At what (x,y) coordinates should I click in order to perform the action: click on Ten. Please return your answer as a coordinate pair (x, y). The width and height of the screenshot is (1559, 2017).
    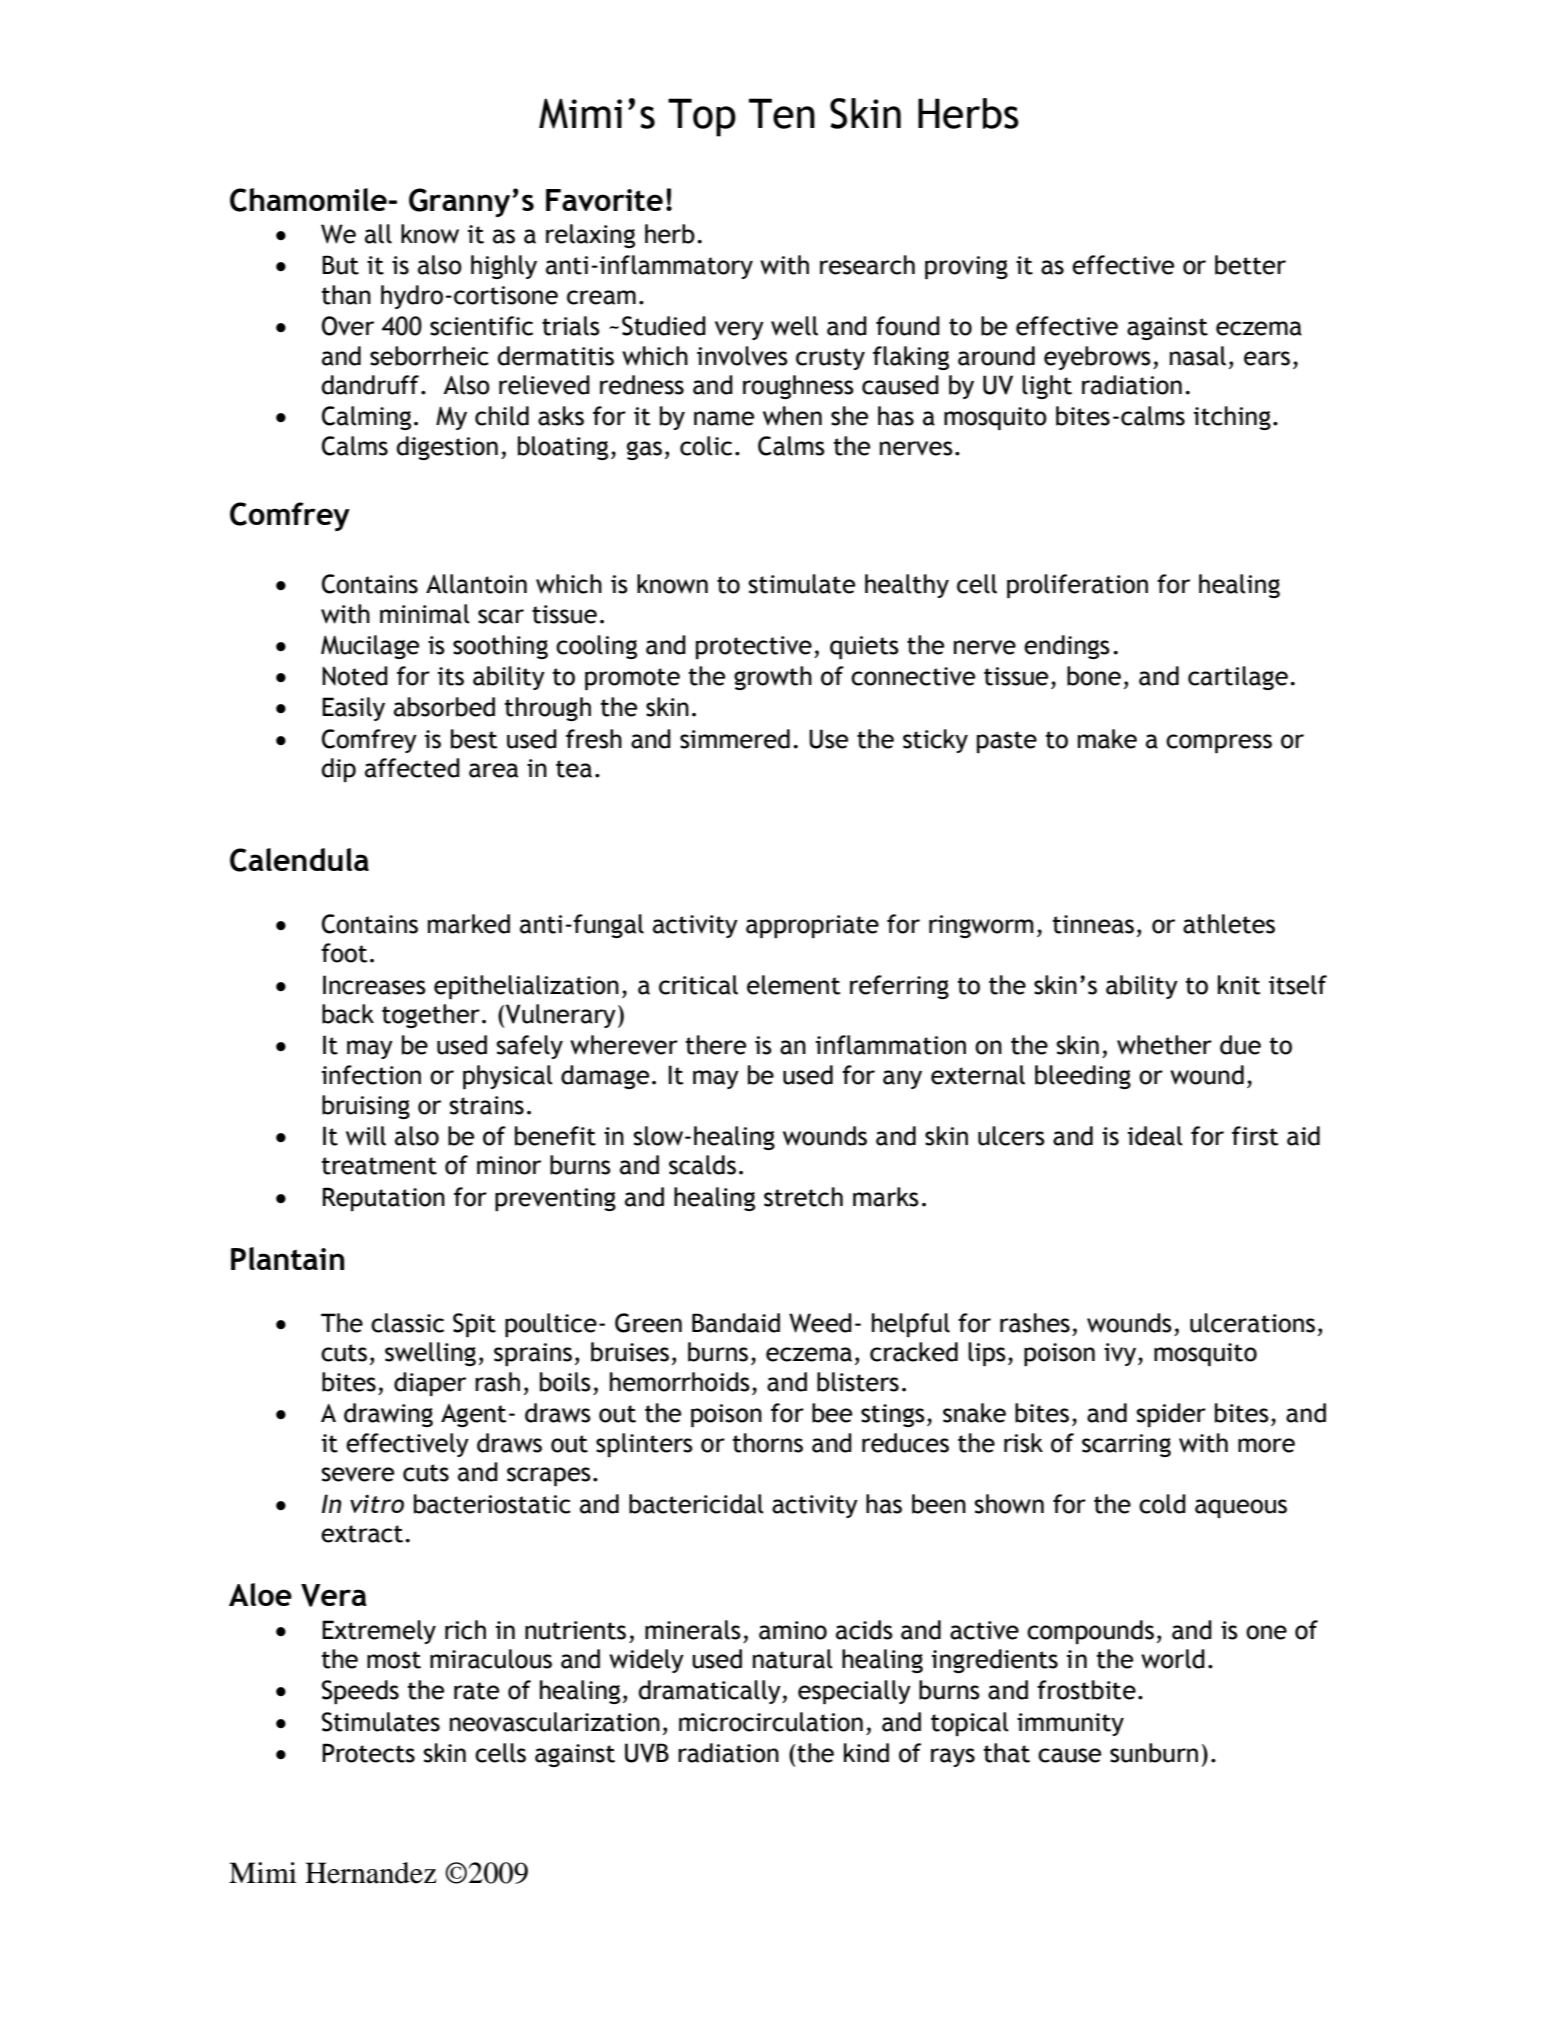
    Looking at the image, I should click on (782, 113).
